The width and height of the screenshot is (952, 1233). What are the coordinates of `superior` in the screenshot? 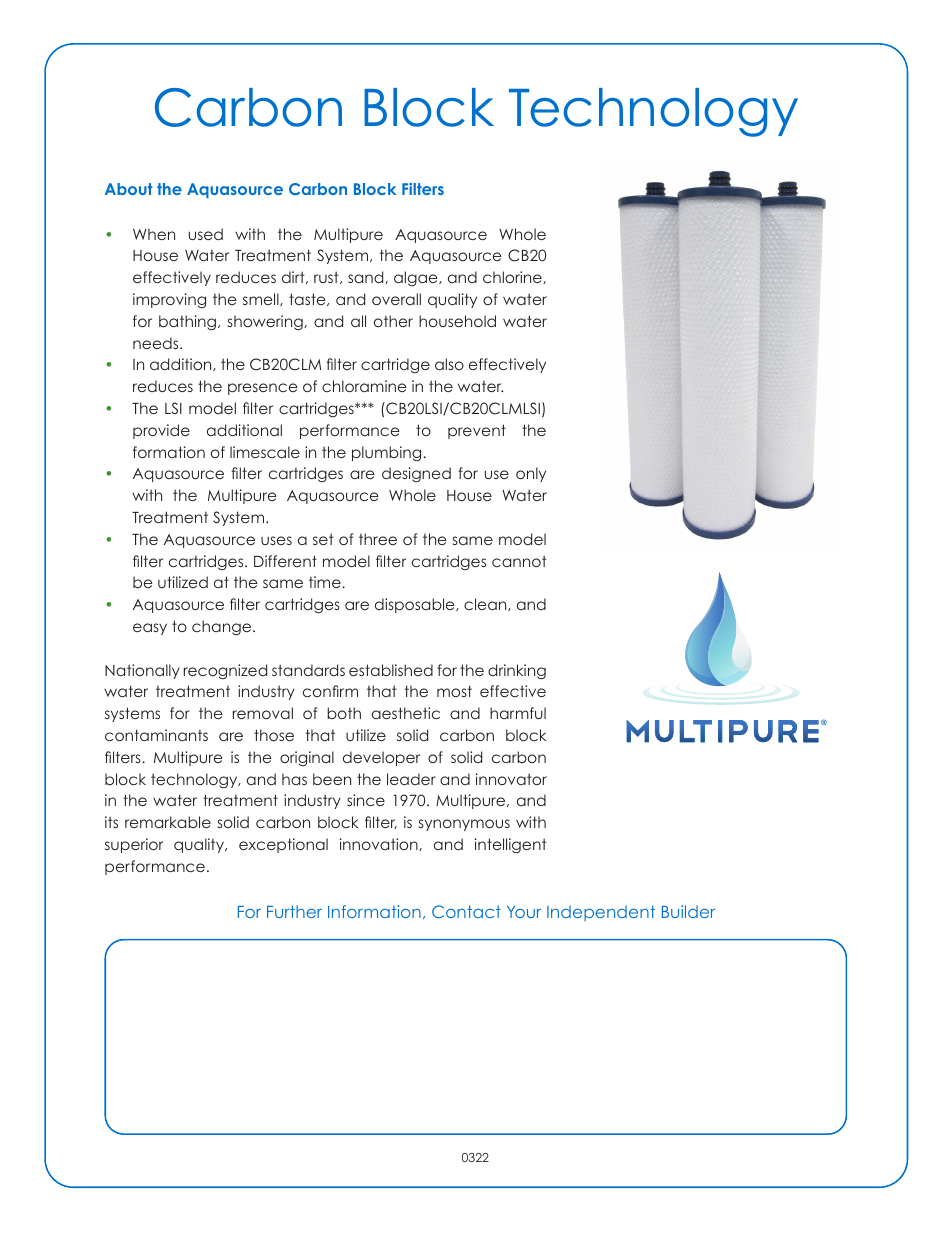 It's located at (134, 845).
